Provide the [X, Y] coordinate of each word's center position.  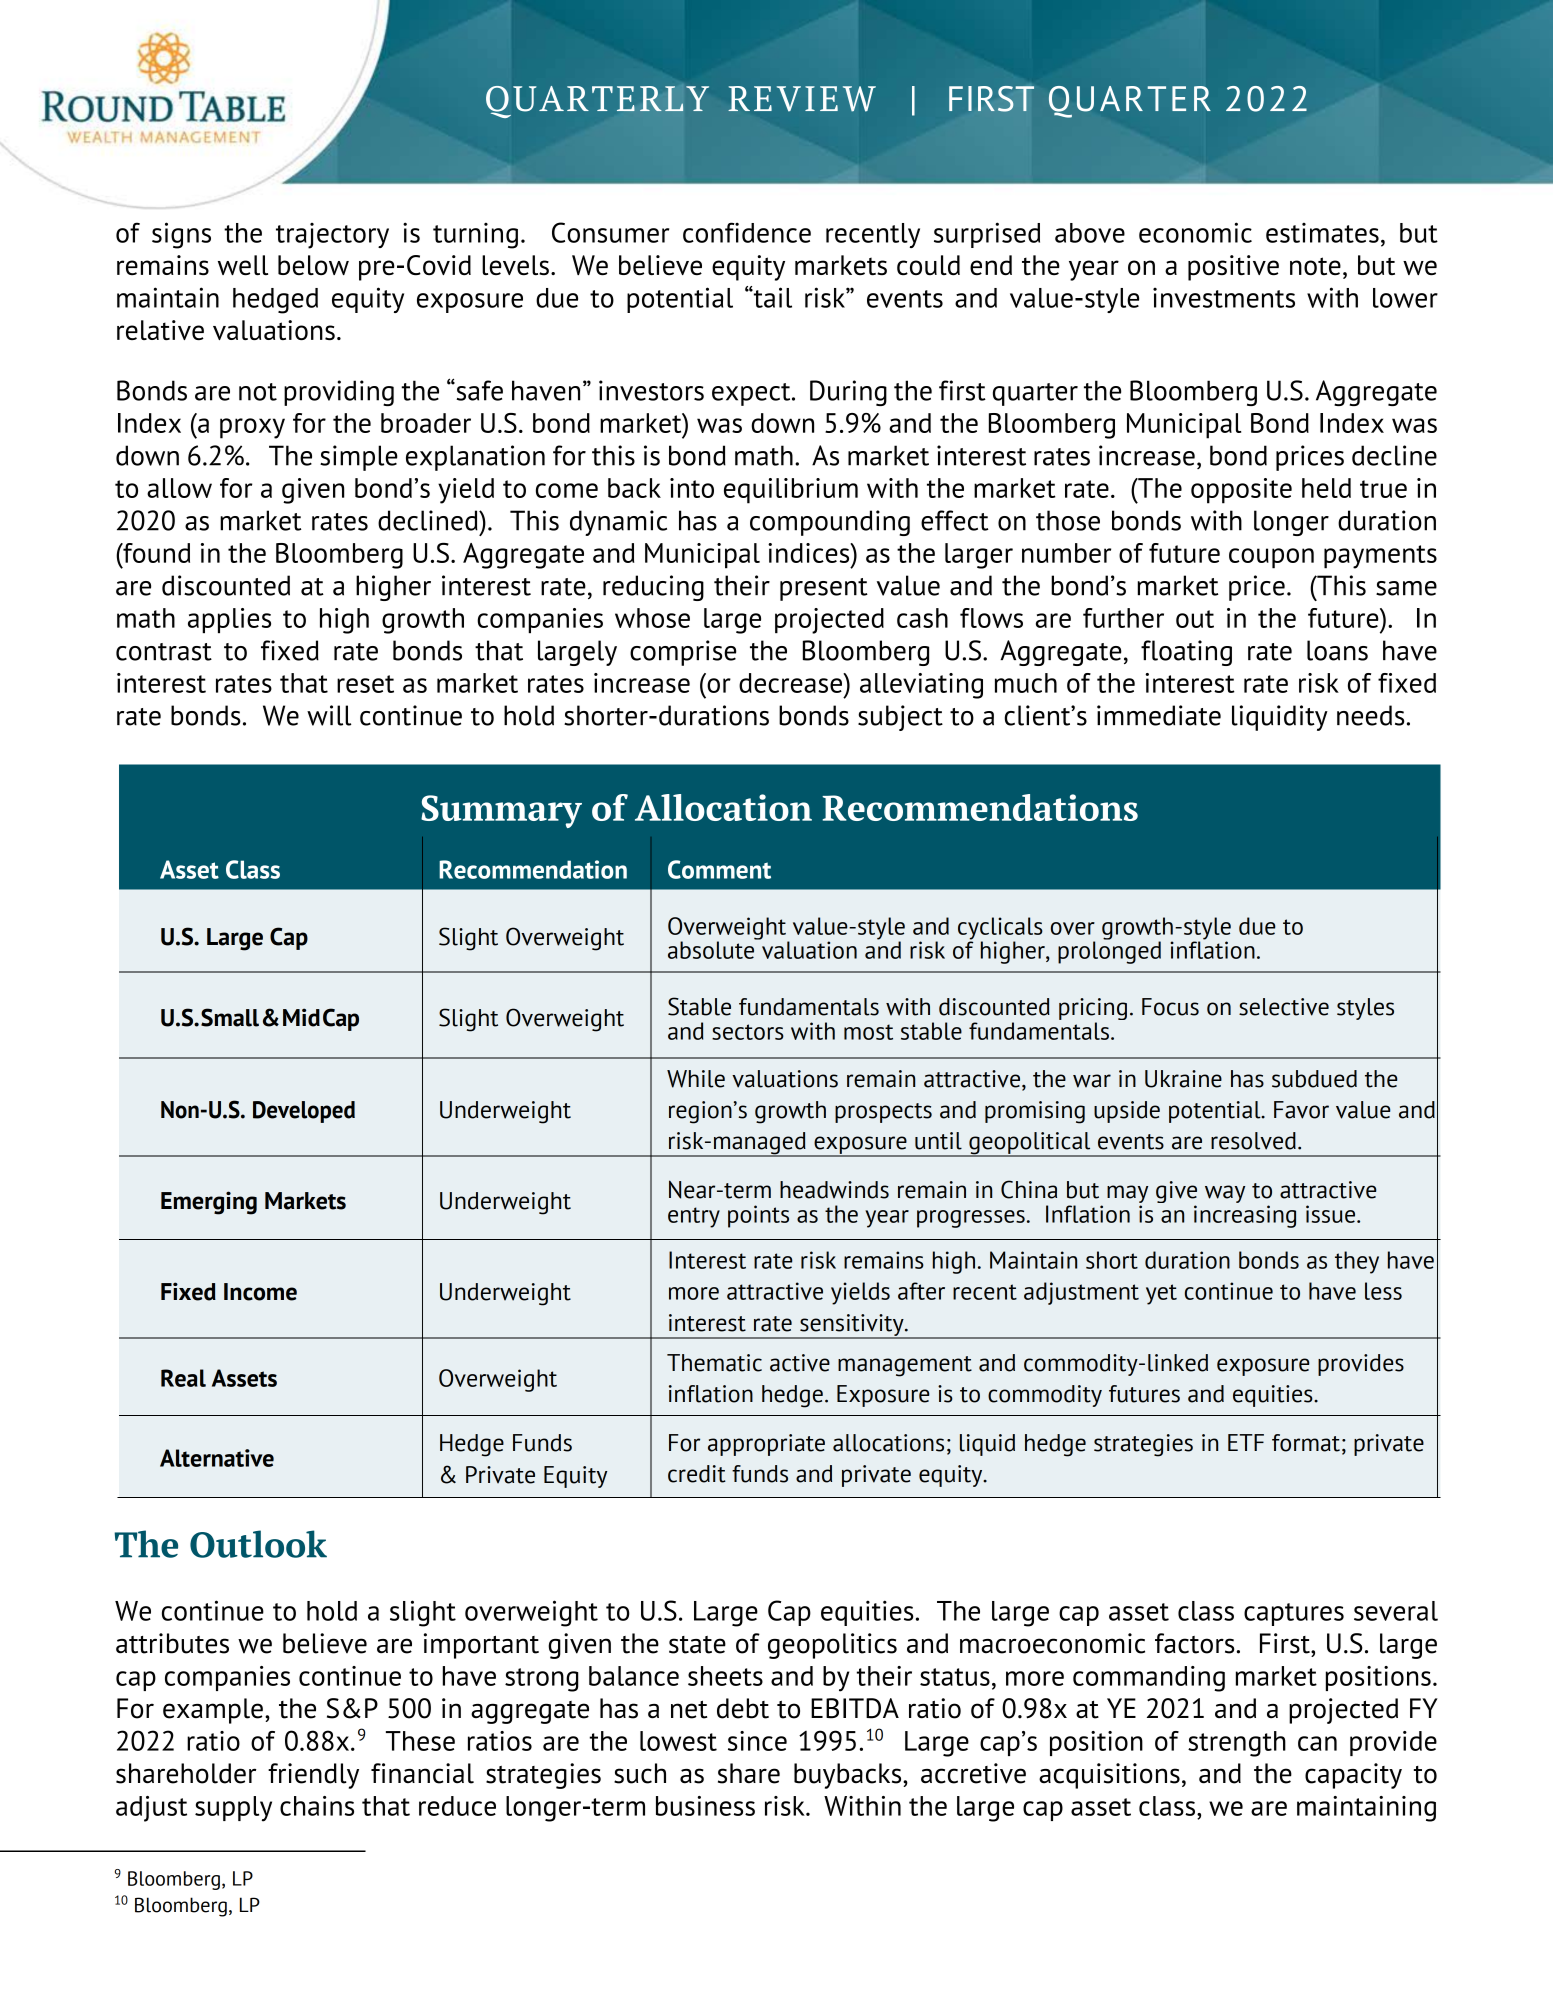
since [757, 1741]
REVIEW [802, 99]
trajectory [332, 236]
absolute [712, 949]
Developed [304, 1112]
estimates [1322, 233]
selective [1284, 1007]
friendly [313, 1776]
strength [1237, 1744]
